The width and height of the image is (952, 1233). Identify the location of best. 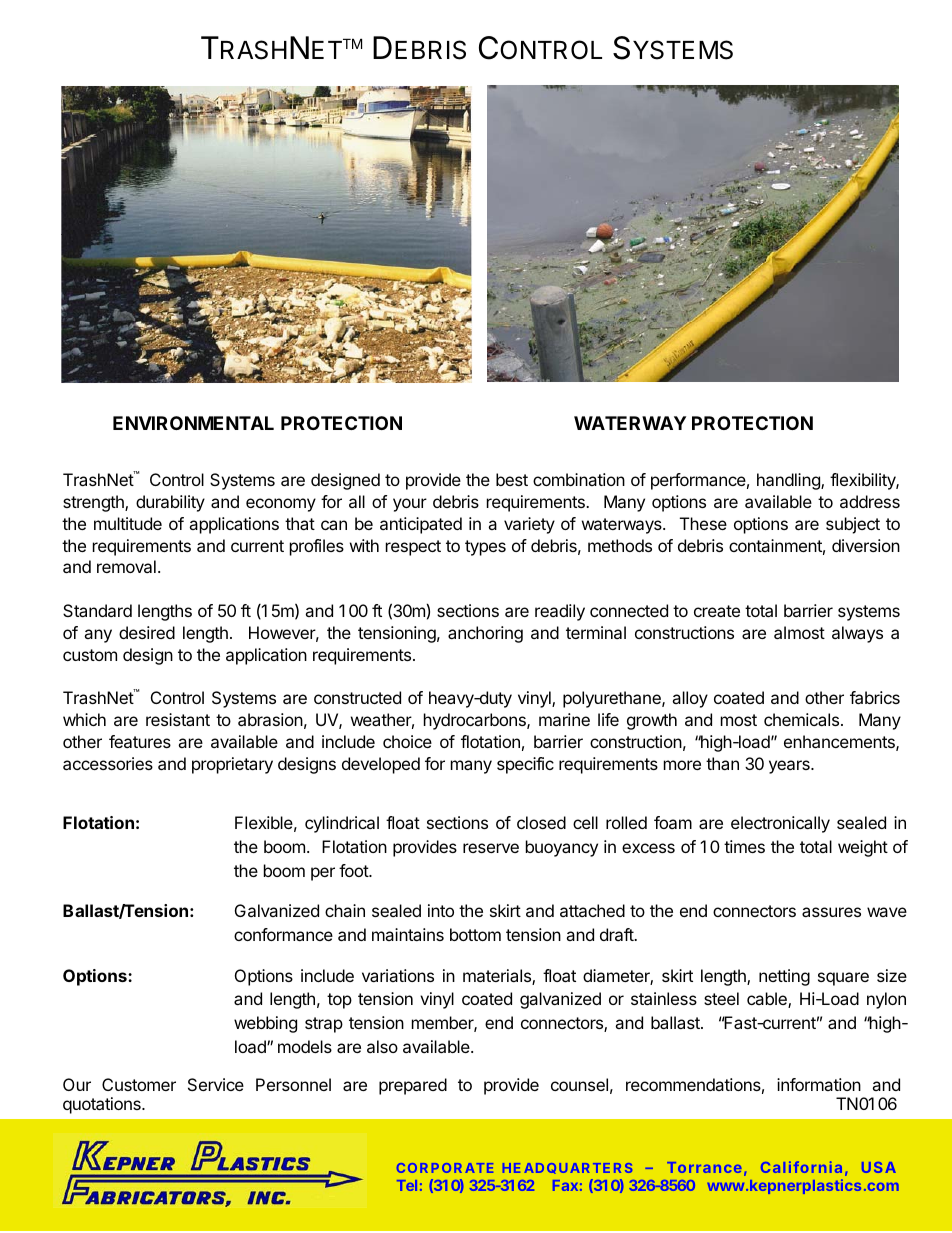
(512, 479).
